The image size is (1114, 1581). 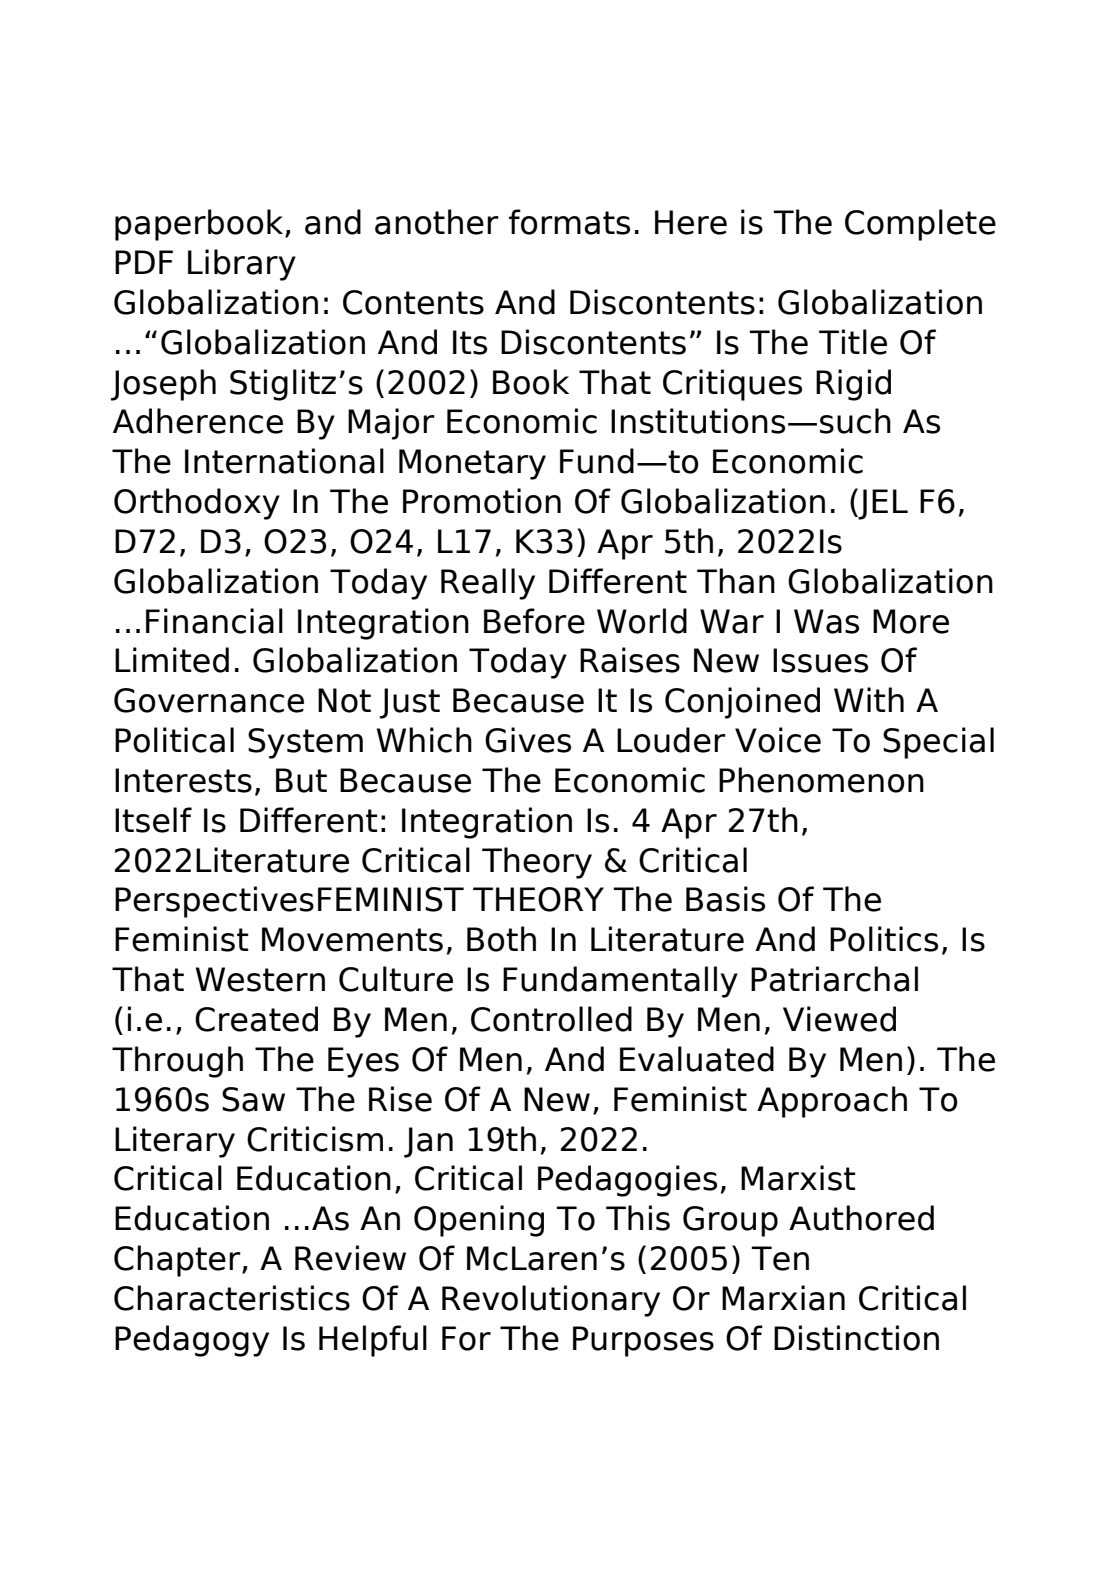 What do you see at coordinates (920, 225) in the image?
I see `Complete` at bounding box center [920, 225].
